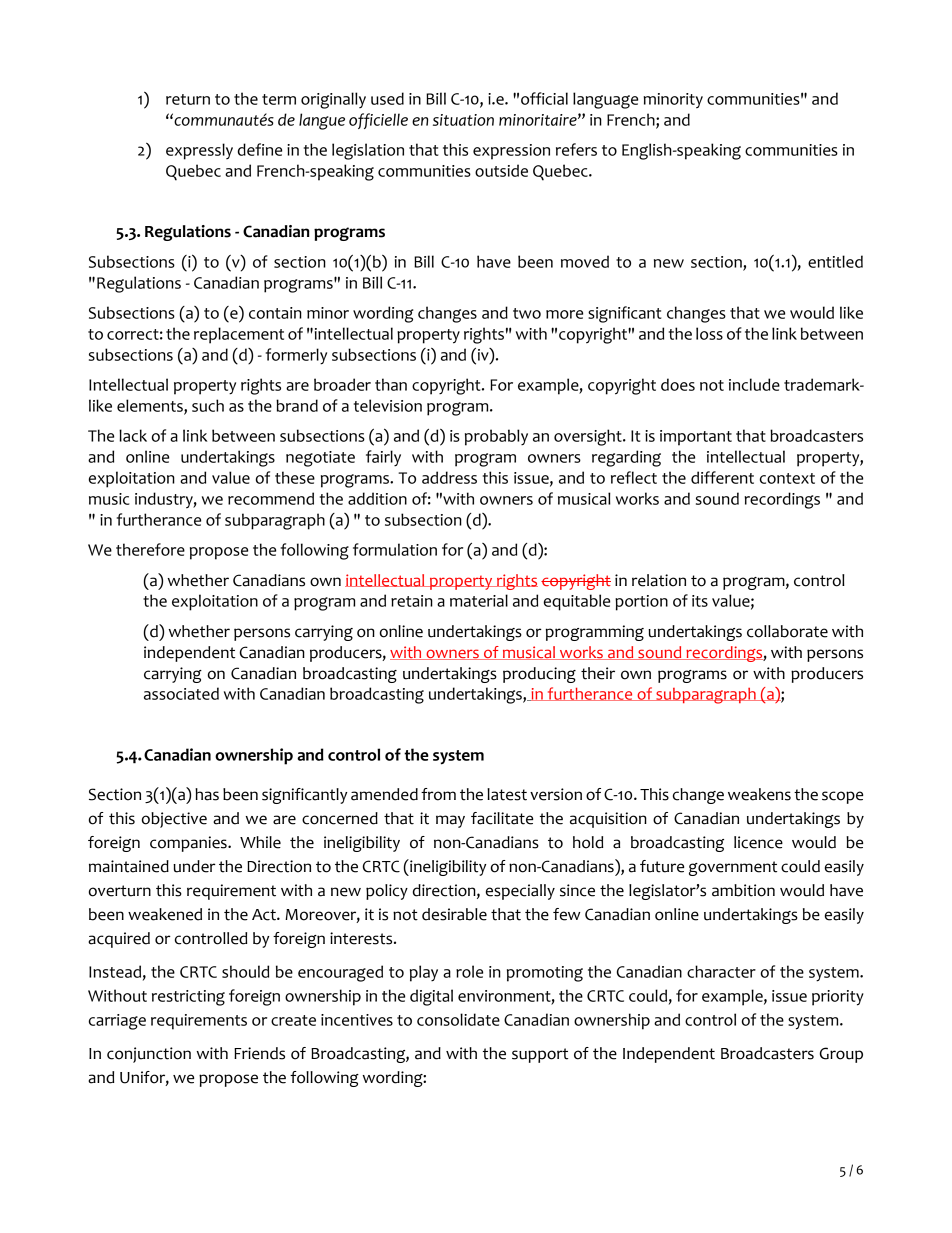  What do you see at coordinates (700, 601) in the image?
I see `its` at bounding box center [700, 601].
